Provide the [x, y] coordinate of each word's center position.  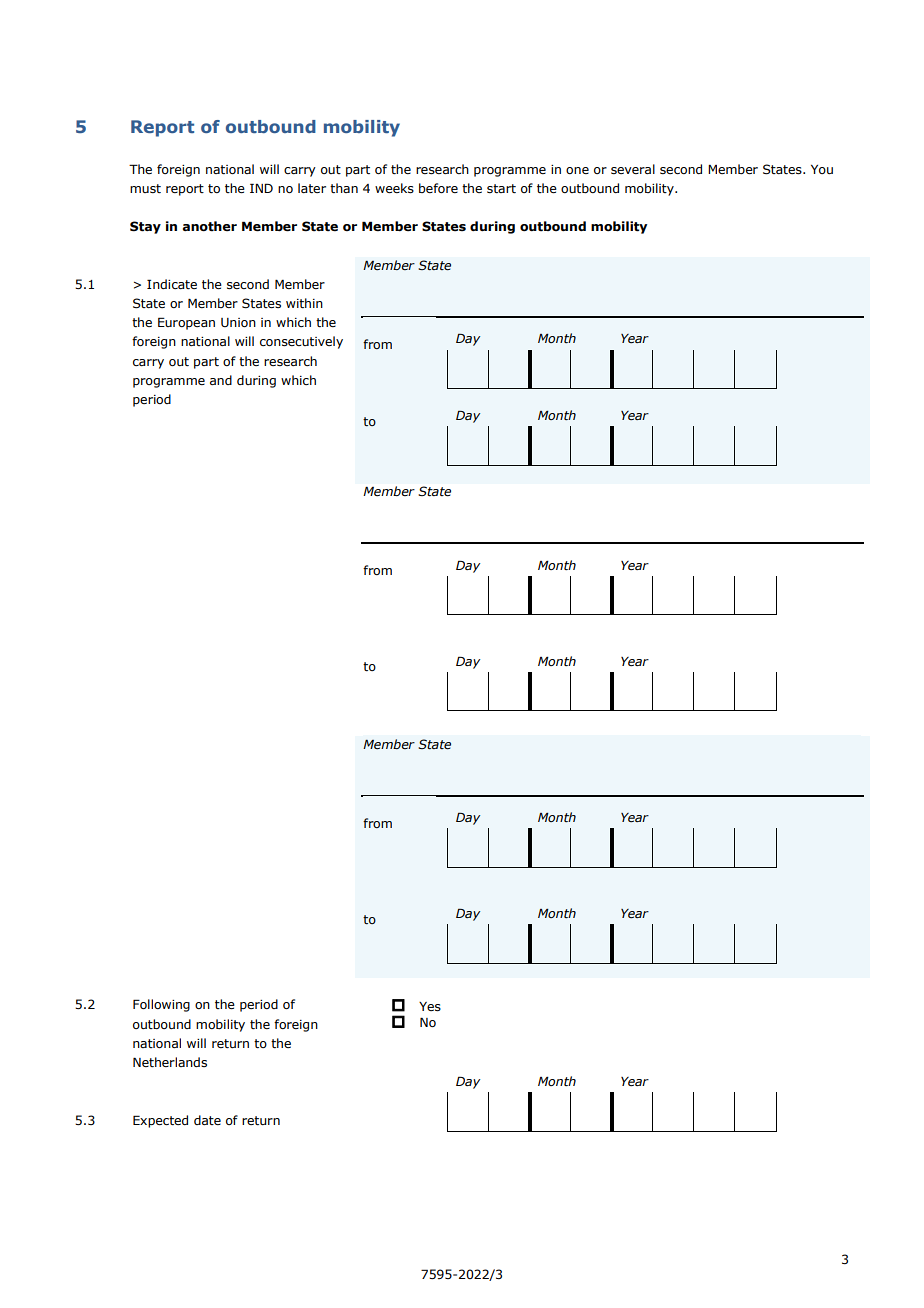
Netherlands [170, 1062]
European [186, 323]
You [822, 169]
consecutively [301, 342]
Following [161, 1005]
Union [238, 322]
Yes [430, 1007]
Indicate [172, 284]
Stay [145, 227]
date [207, 1120]
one [577, 170]
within [304, 303]
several [633, 169]
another [210, 226]
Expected [160, 1121]
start [501, 188]
